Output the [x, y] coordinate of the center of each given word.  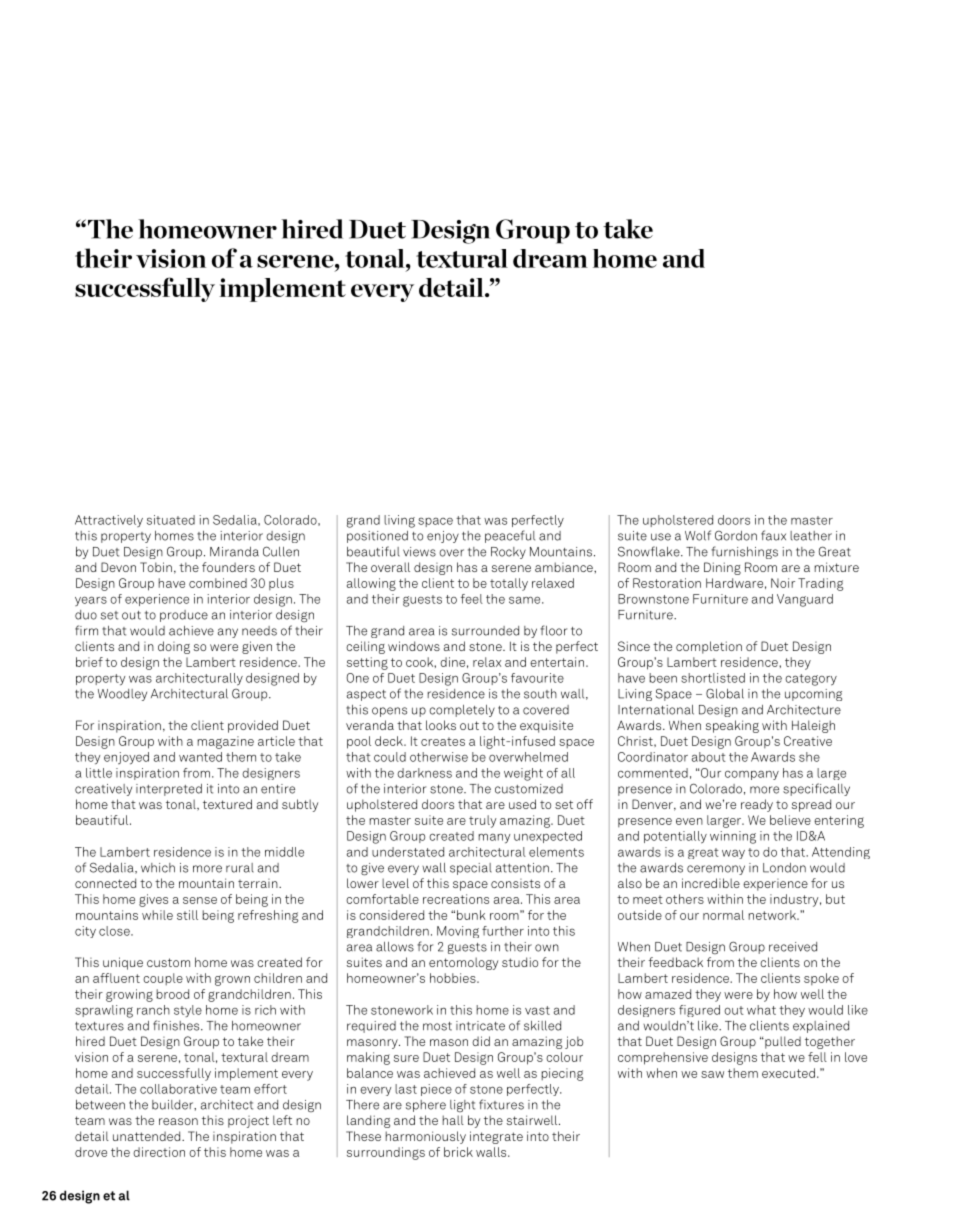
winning [733, 837]
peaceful [510, 536]
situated [171, 520]
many [494, 839]
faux [773, 535]
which [158, 868]
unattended [148, 1136]
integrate [496, 1137]
